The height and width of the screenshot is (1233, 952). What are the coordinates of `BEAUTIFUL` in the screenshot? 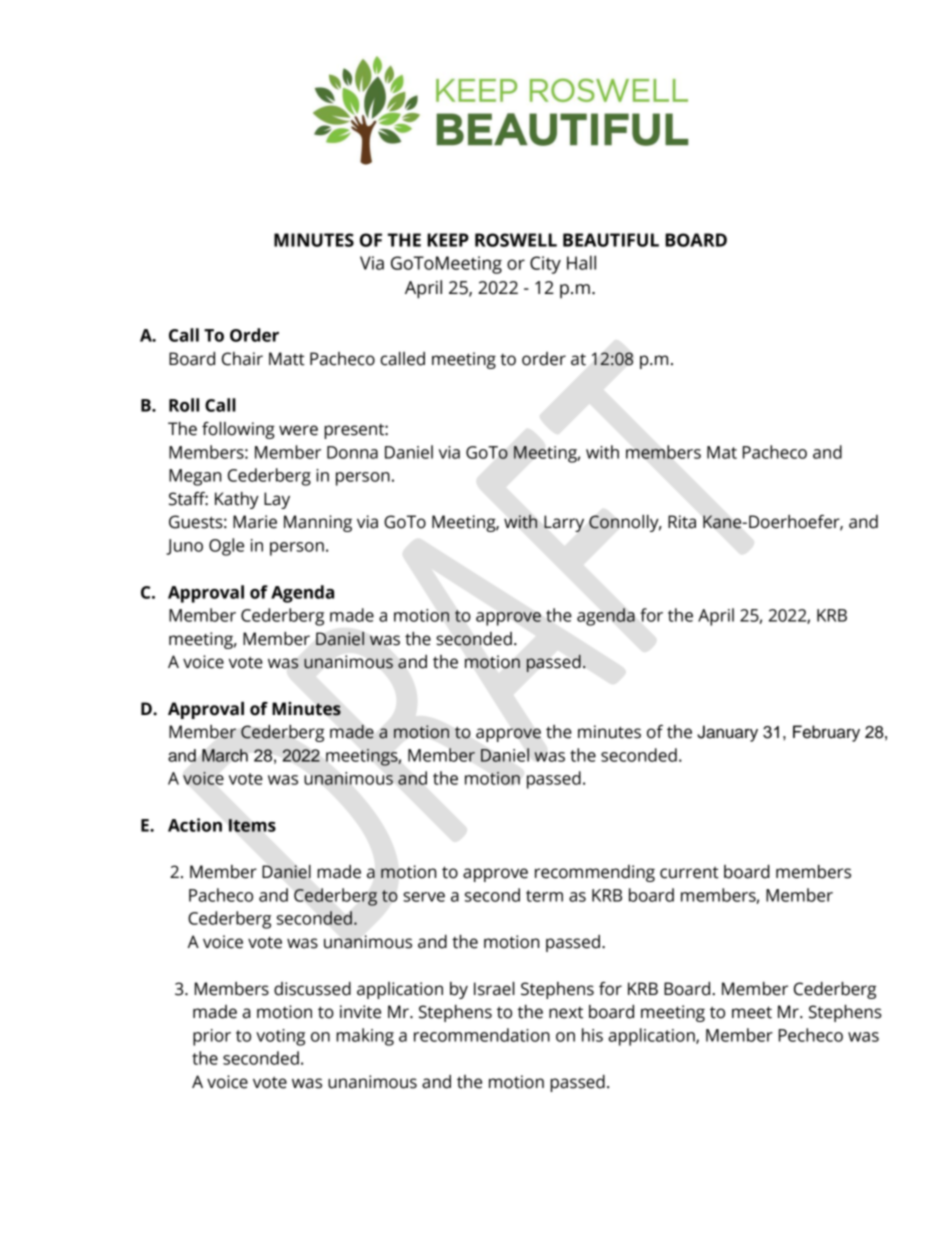 It's located at (611, 240).
